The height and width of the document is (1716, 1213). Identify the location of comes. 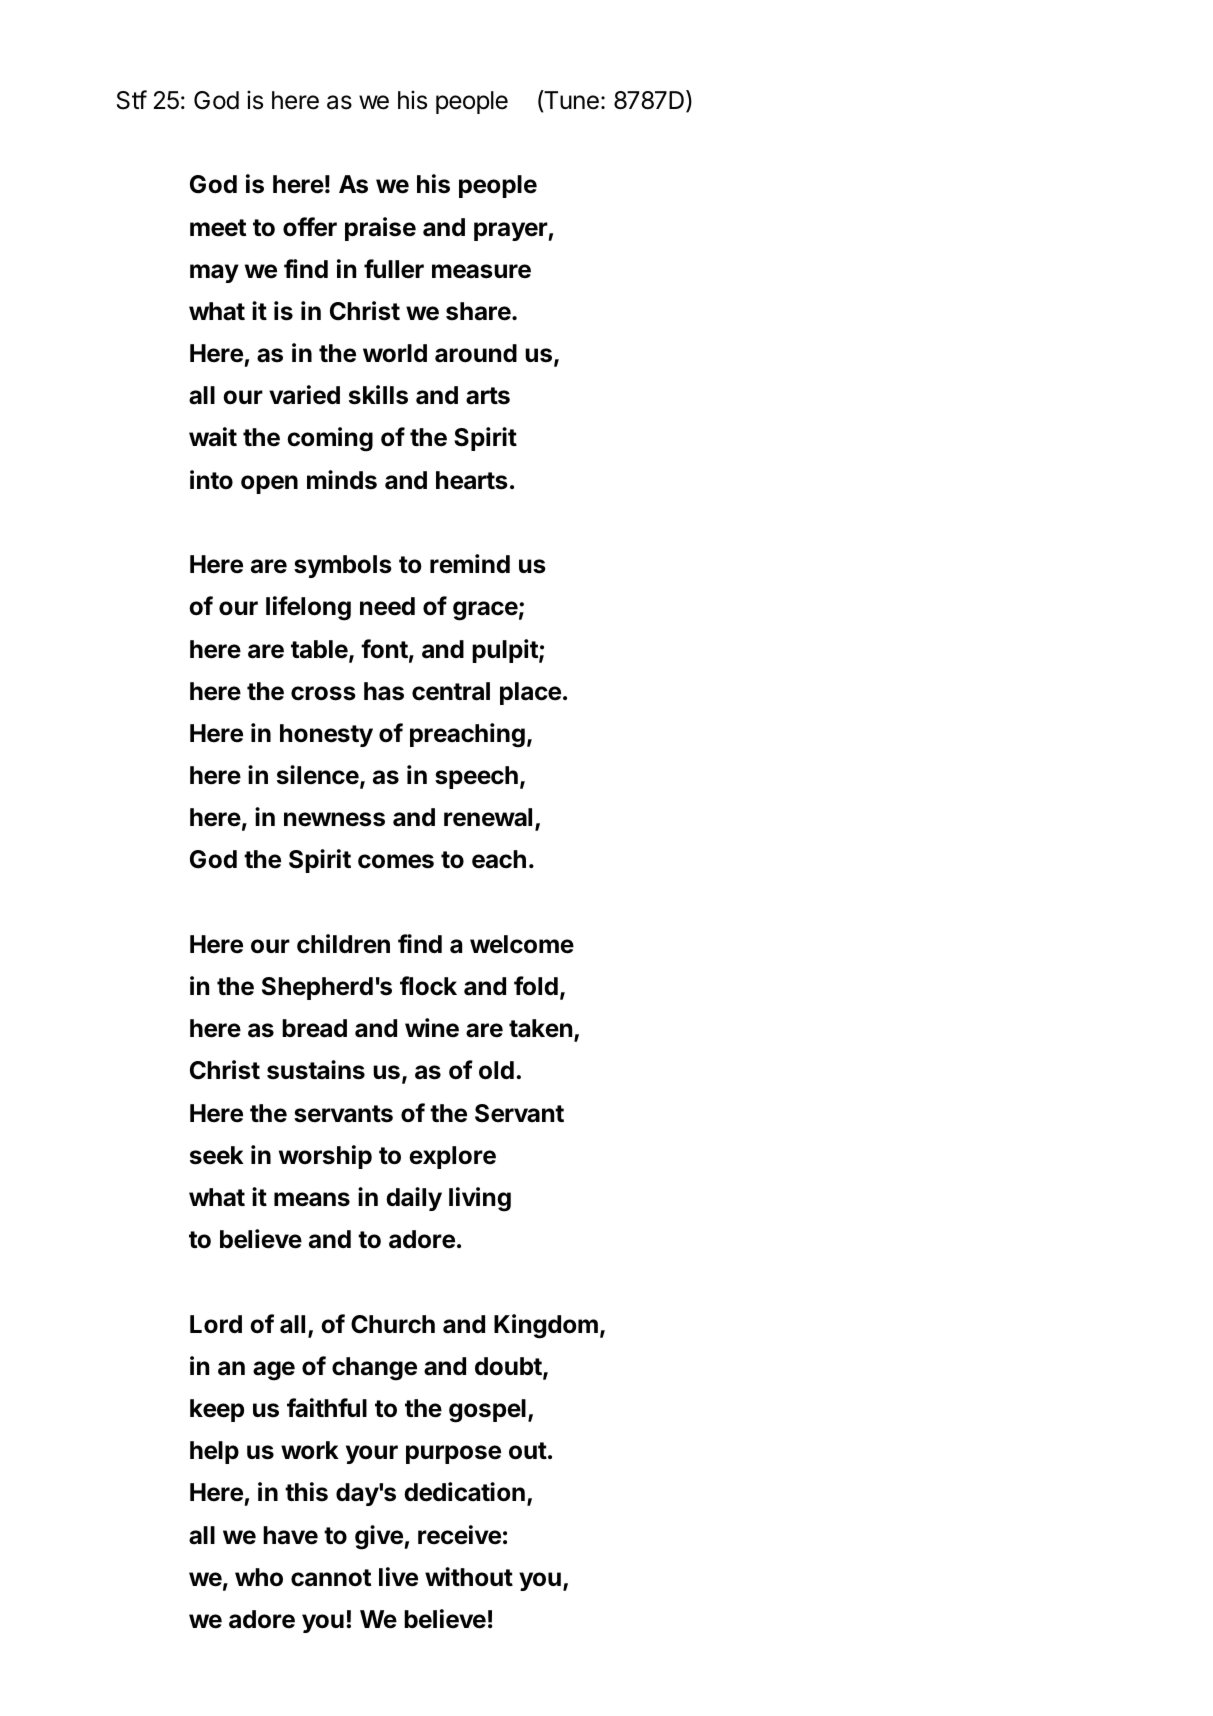
(396, 861).
